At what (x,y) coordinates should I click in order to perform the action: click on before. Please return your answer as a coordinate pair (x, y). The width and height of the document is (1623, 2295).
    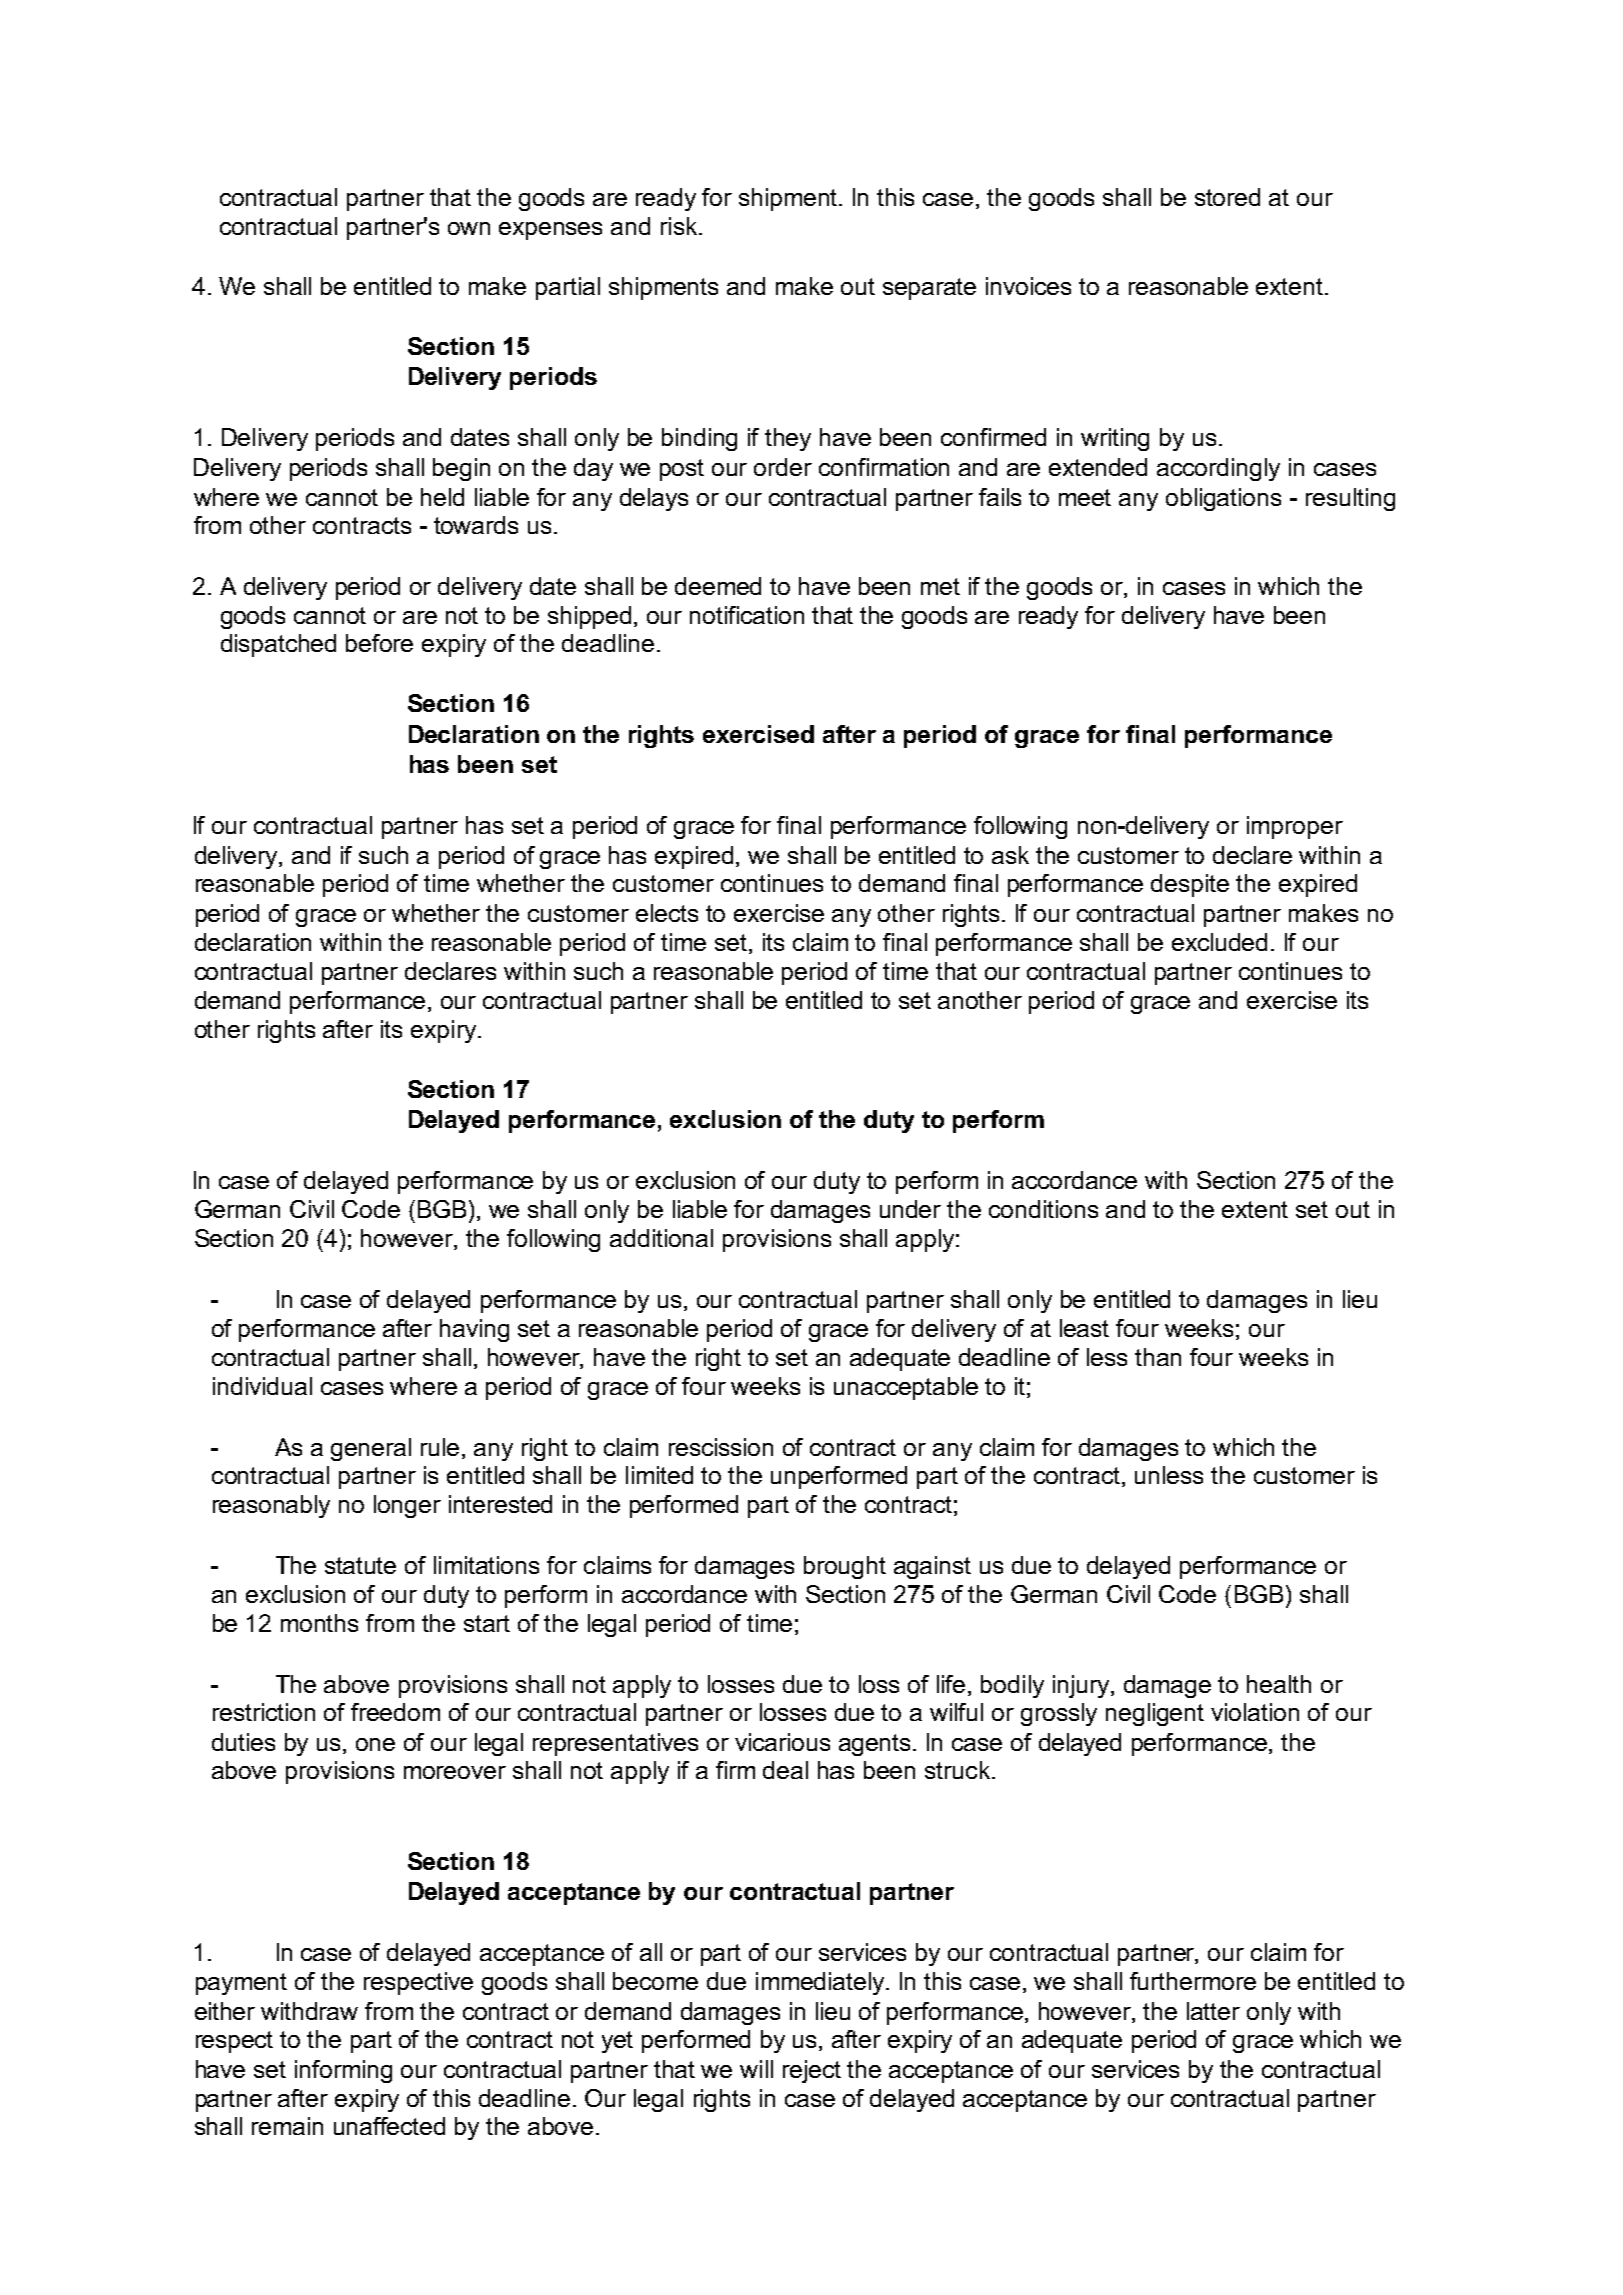
    Looking at the image, I should click on (379, 643).
